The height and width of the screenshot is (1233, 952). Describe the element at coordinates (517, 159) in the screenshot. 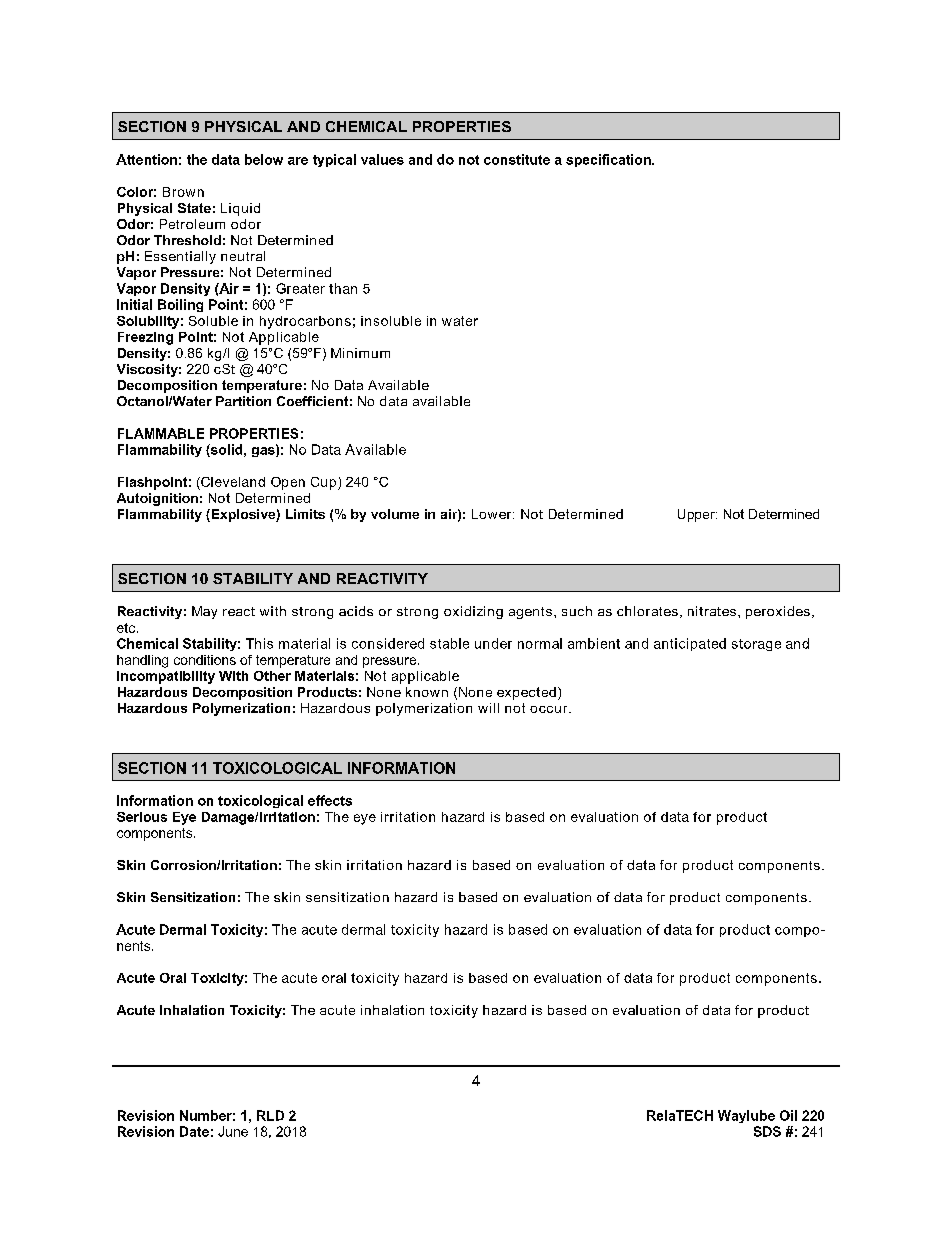

I see `constitute` at that location.
